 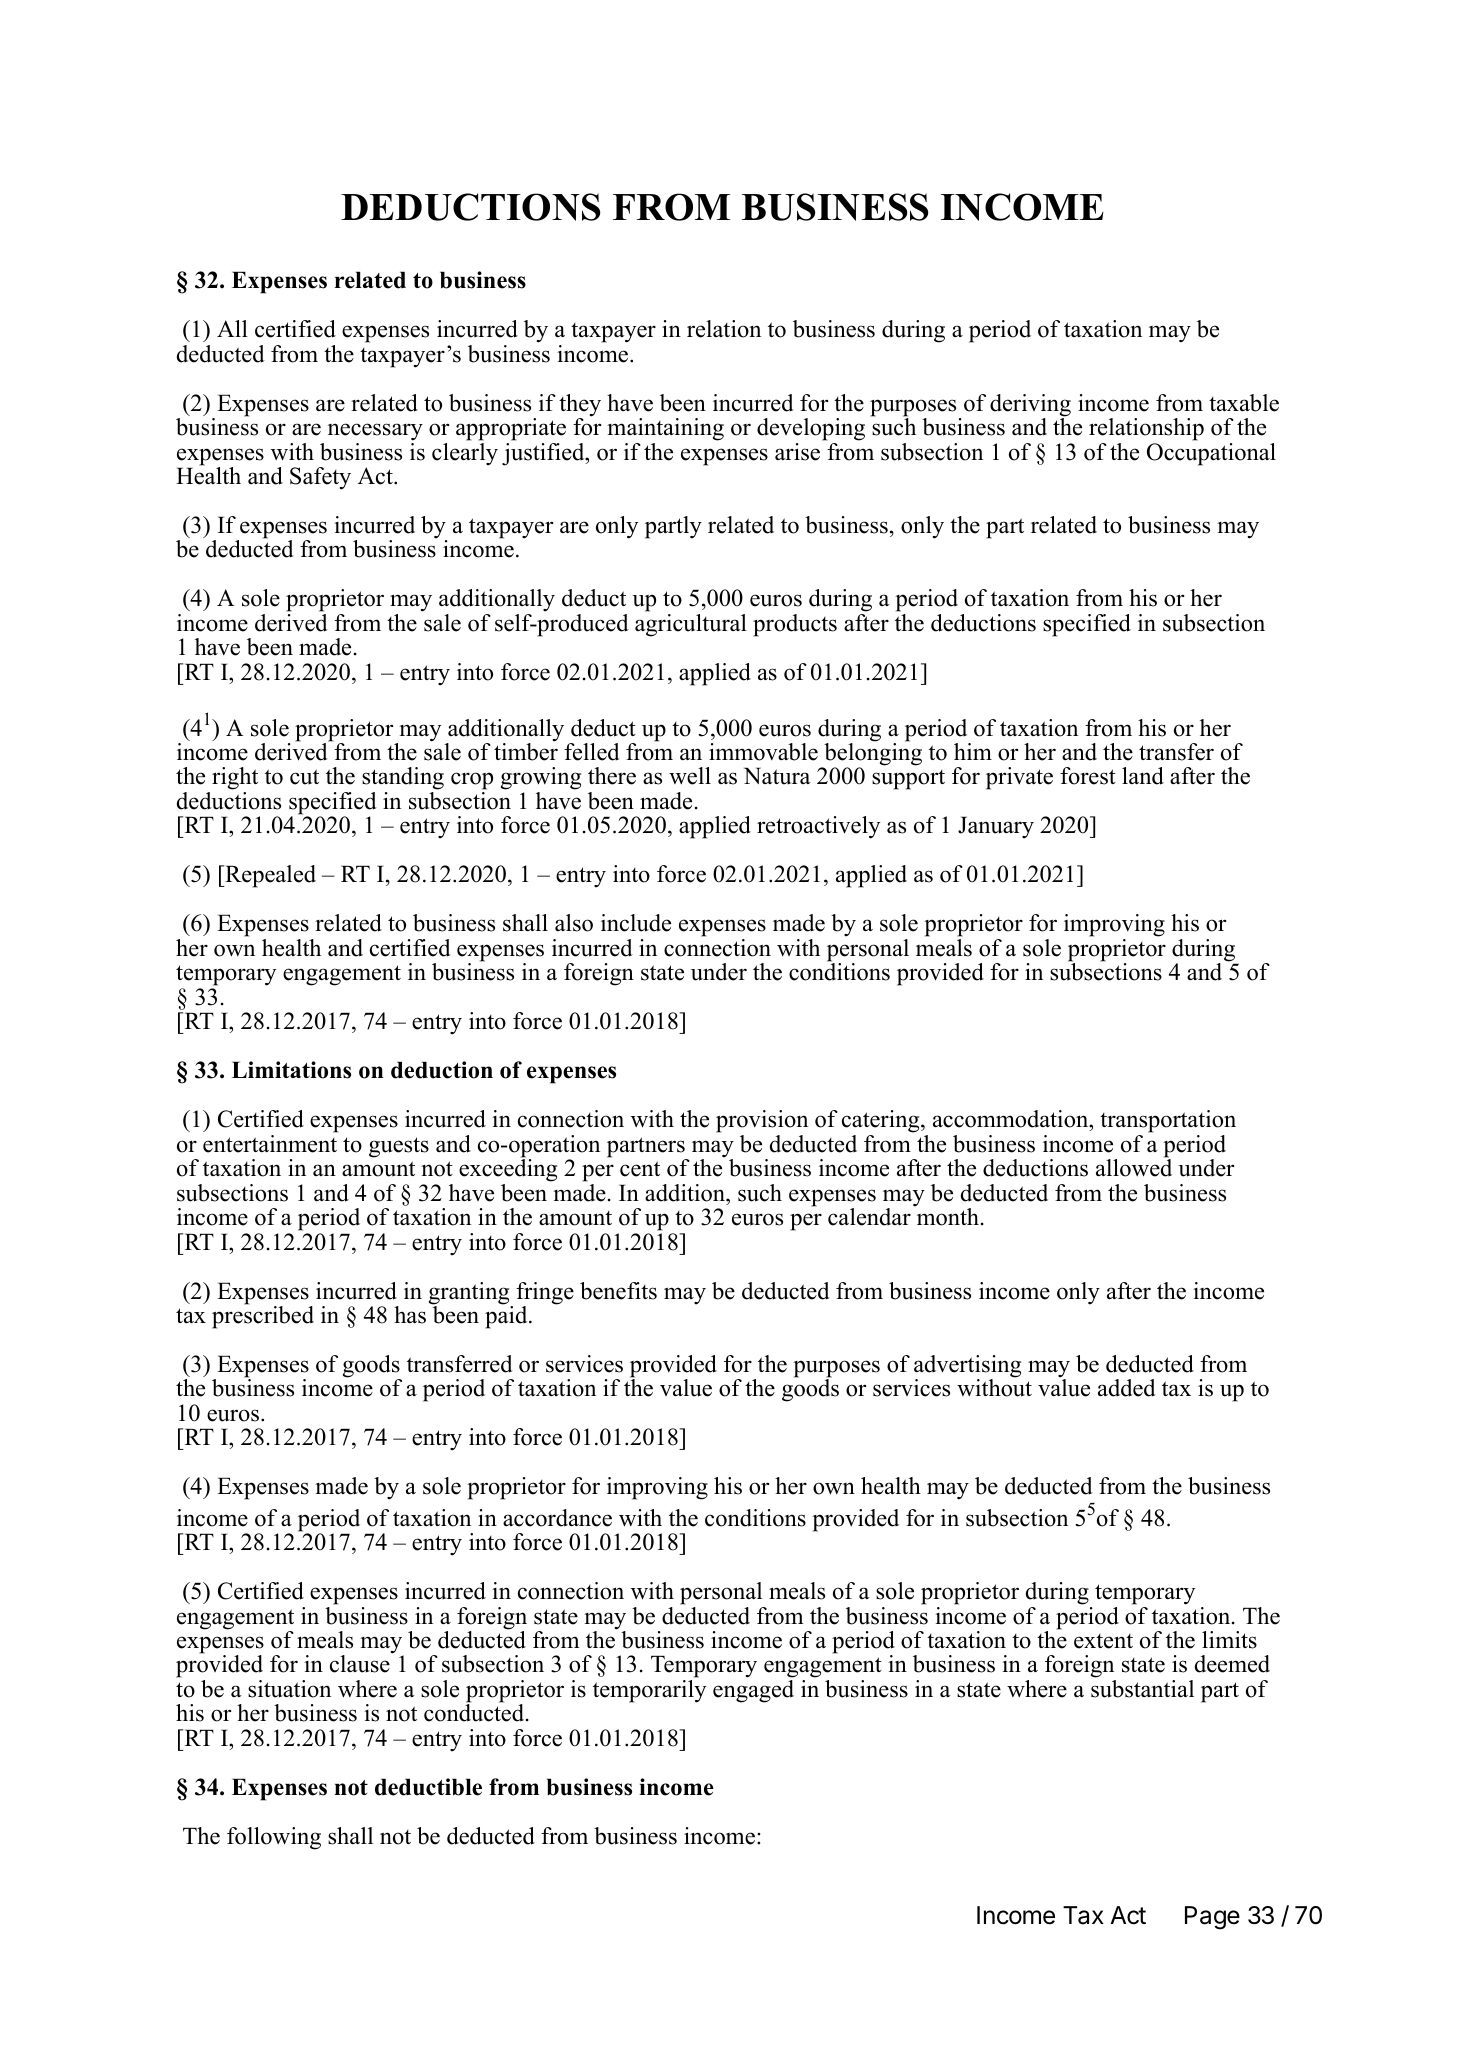 What do you see at coordinates (274, 1838) in the screenshot?
I see `following` at bounding box center [274, 1838].
